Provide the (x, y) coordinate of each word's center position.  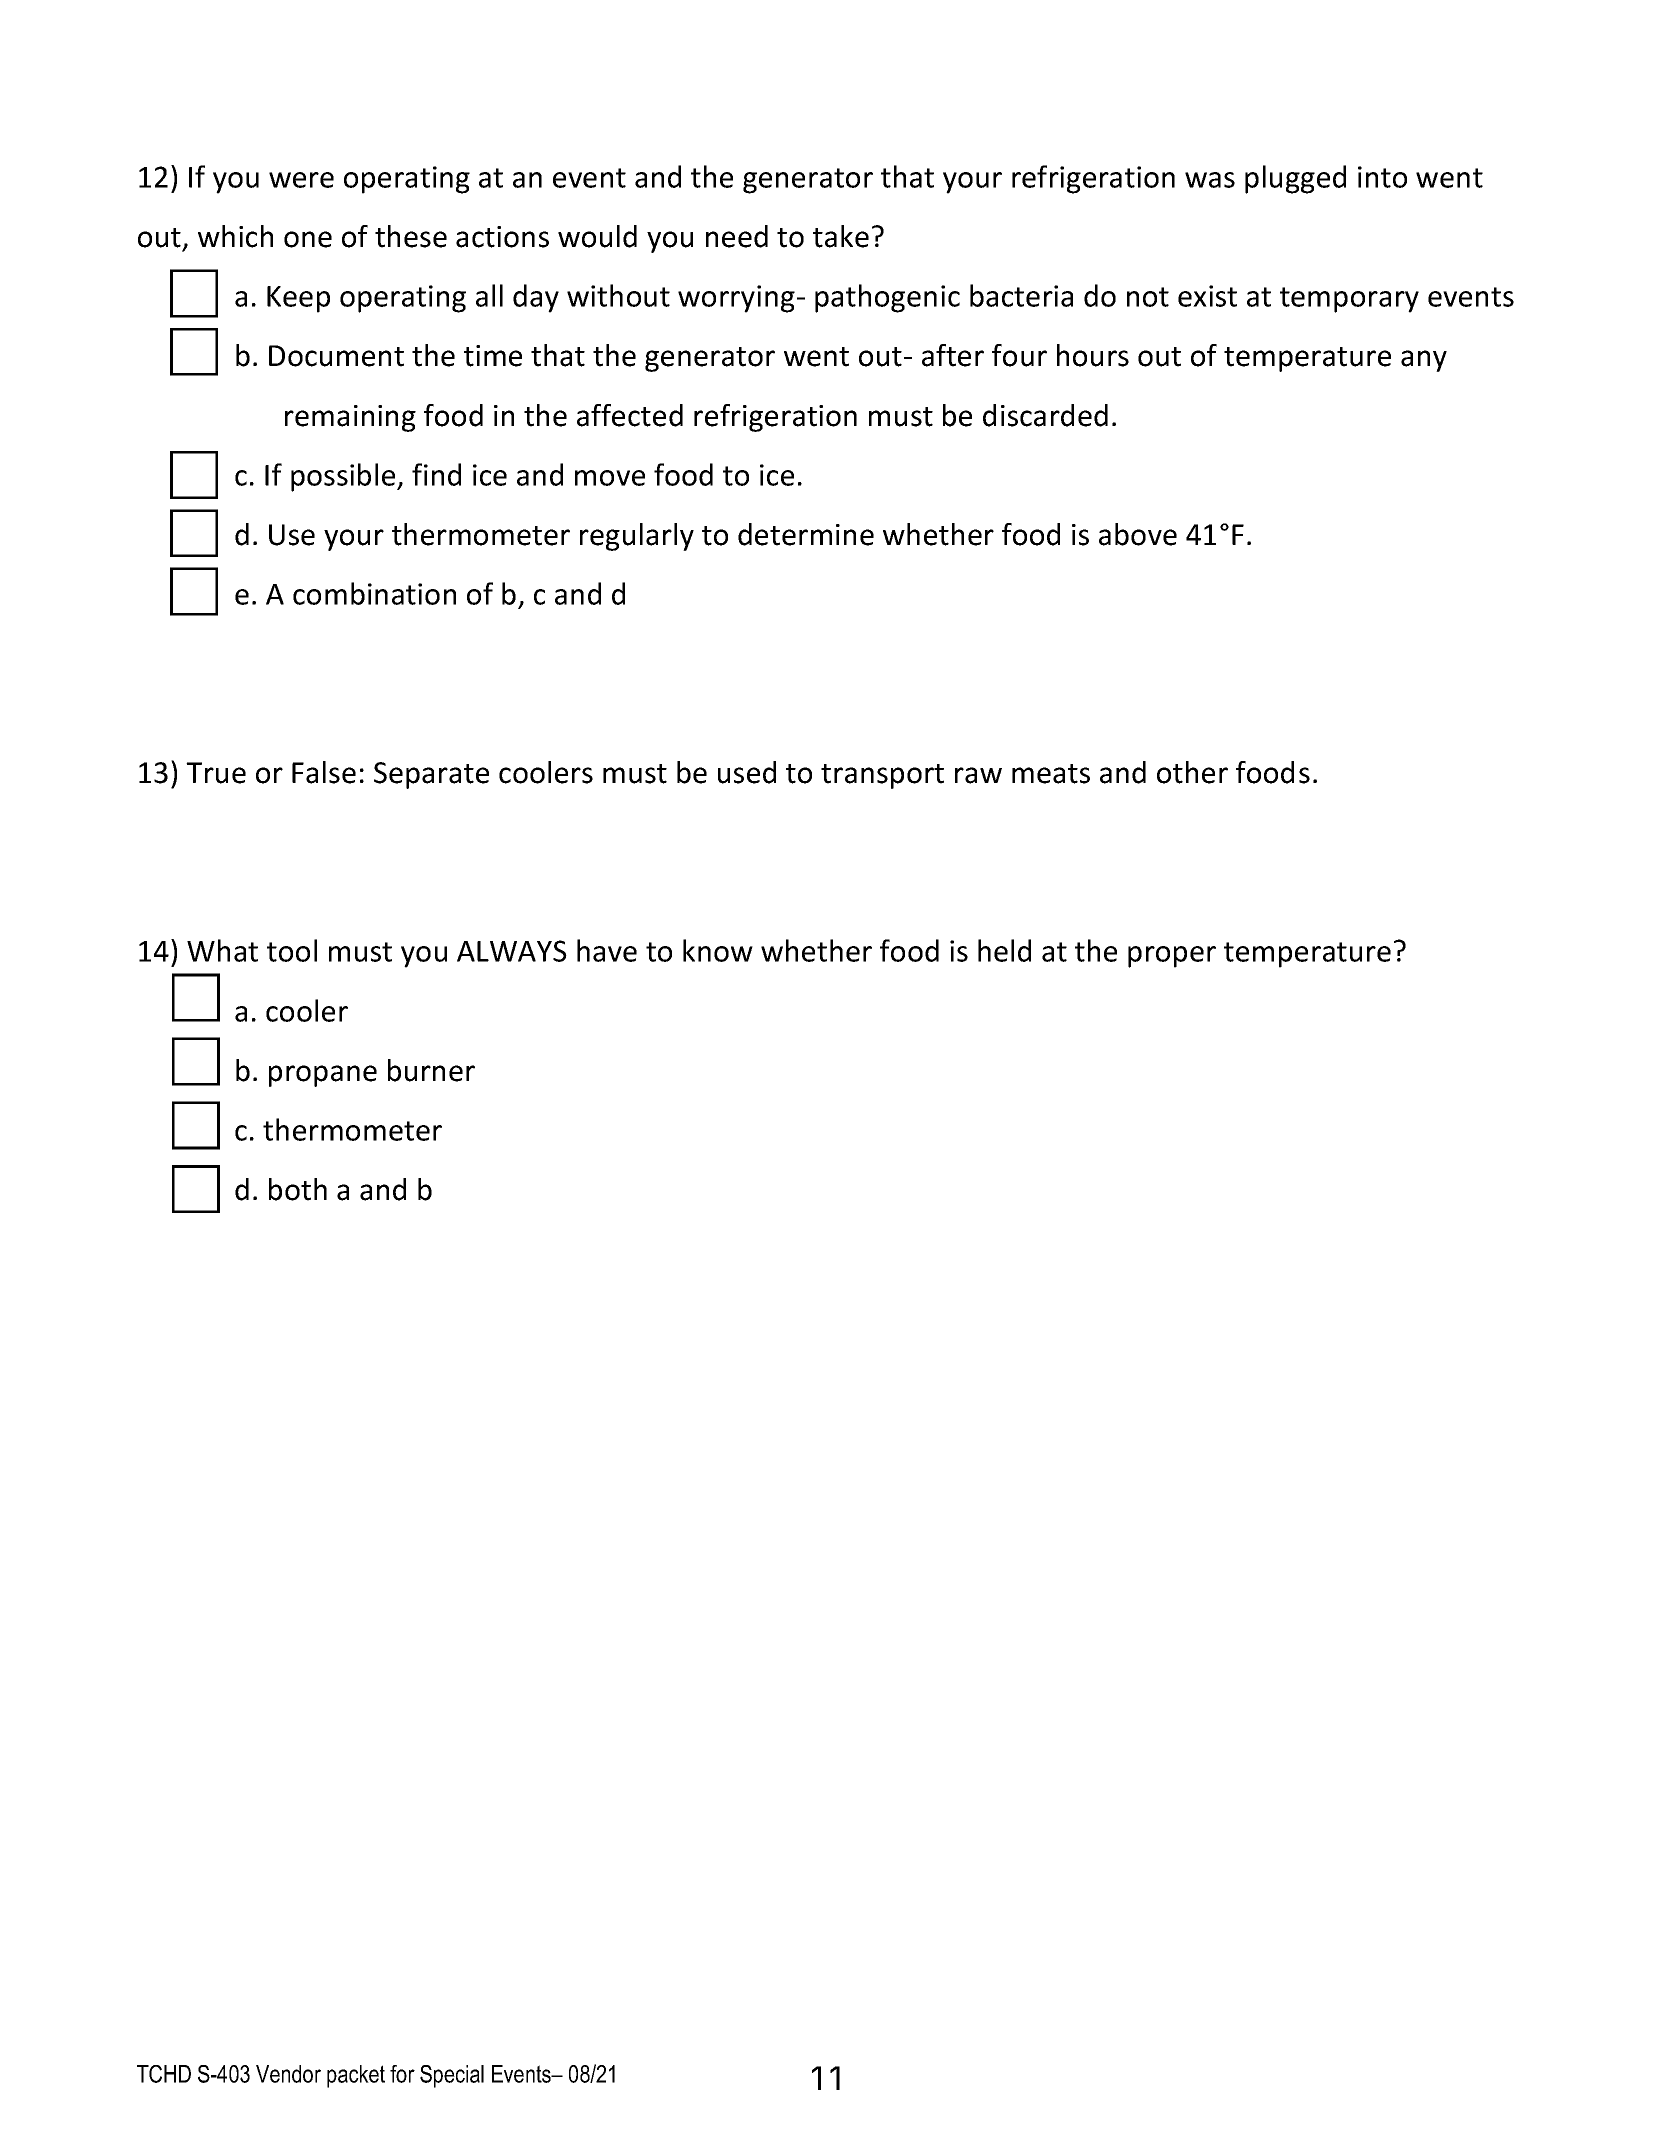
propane (323, 1076)
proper (1172, 957)
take (841, 236)
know (718, 950)
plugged (1295, 179)
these (411, 236)
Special (452, 2076)
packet (356, 2076)
